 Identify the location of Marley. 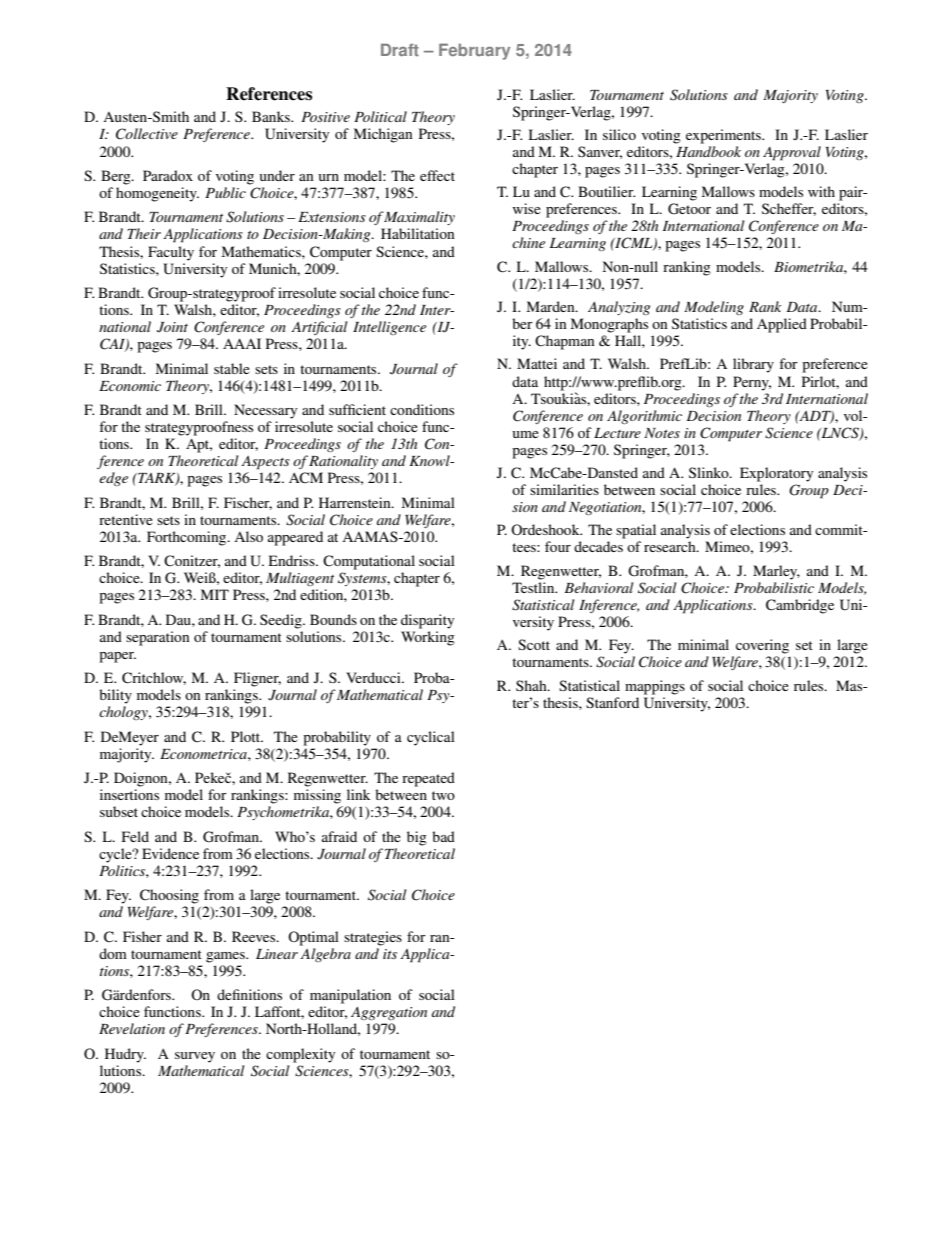
(776, 572).
